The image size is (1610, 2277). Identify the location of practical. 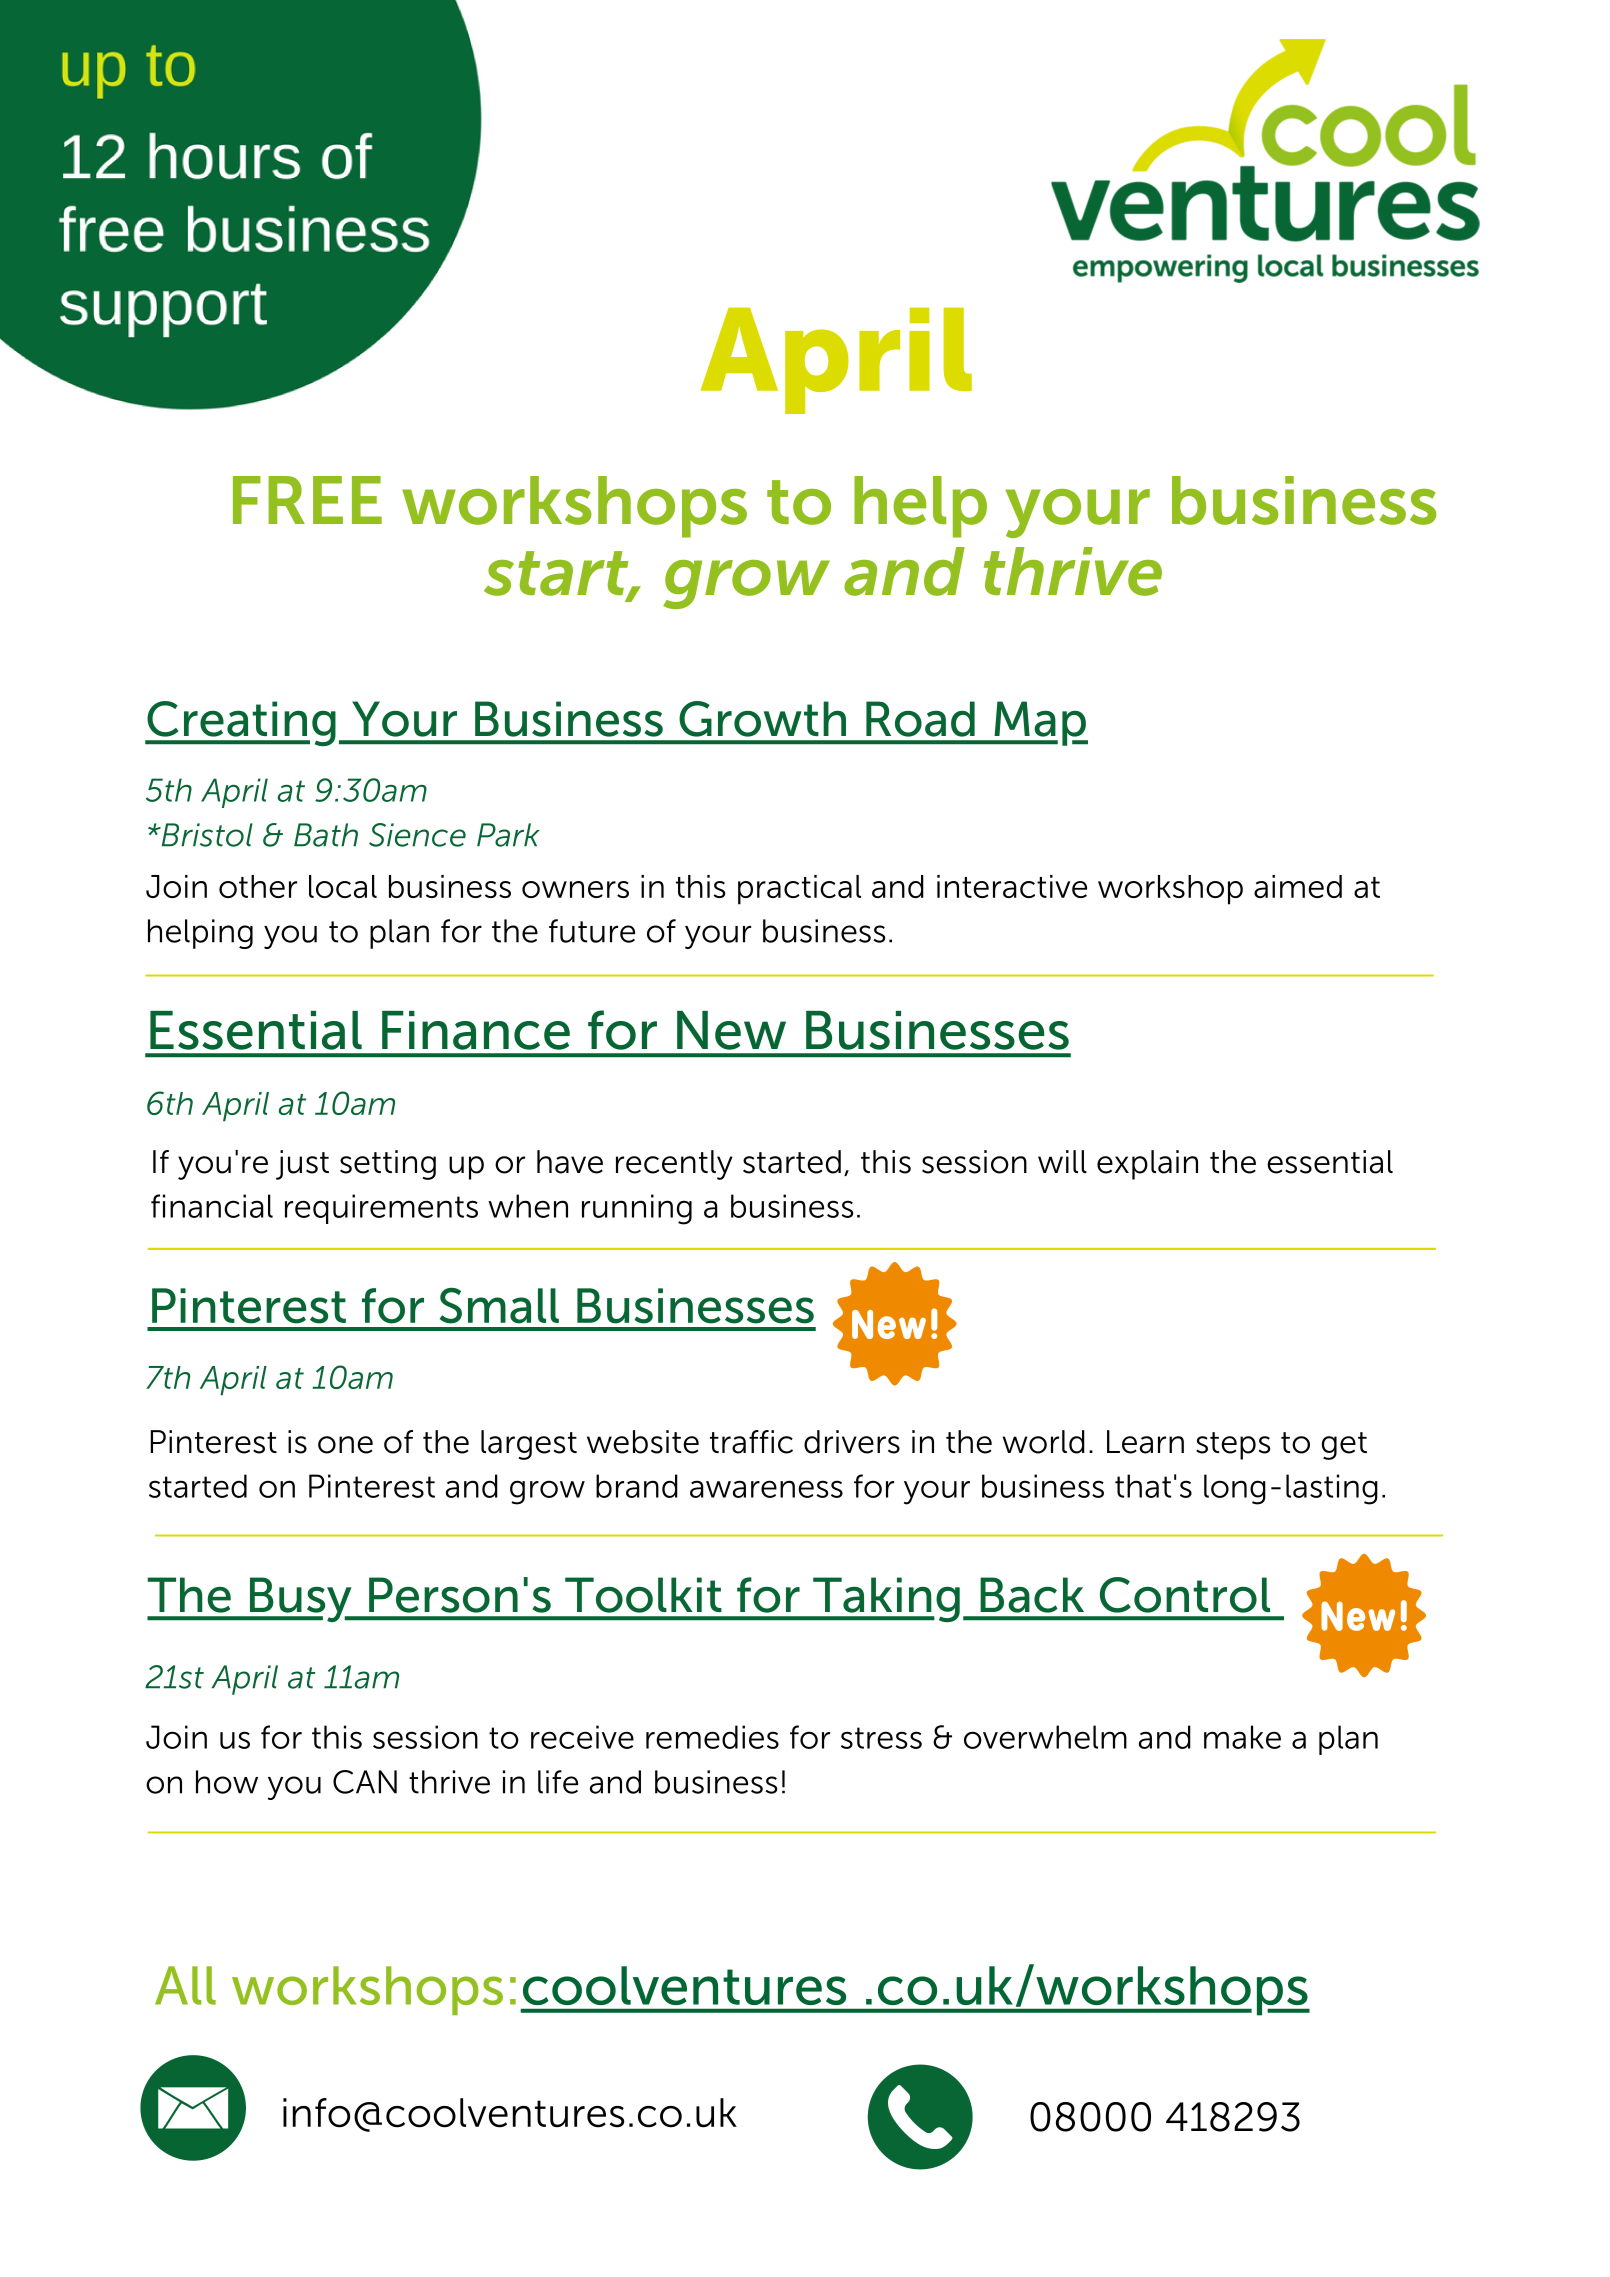
(799, 890).
